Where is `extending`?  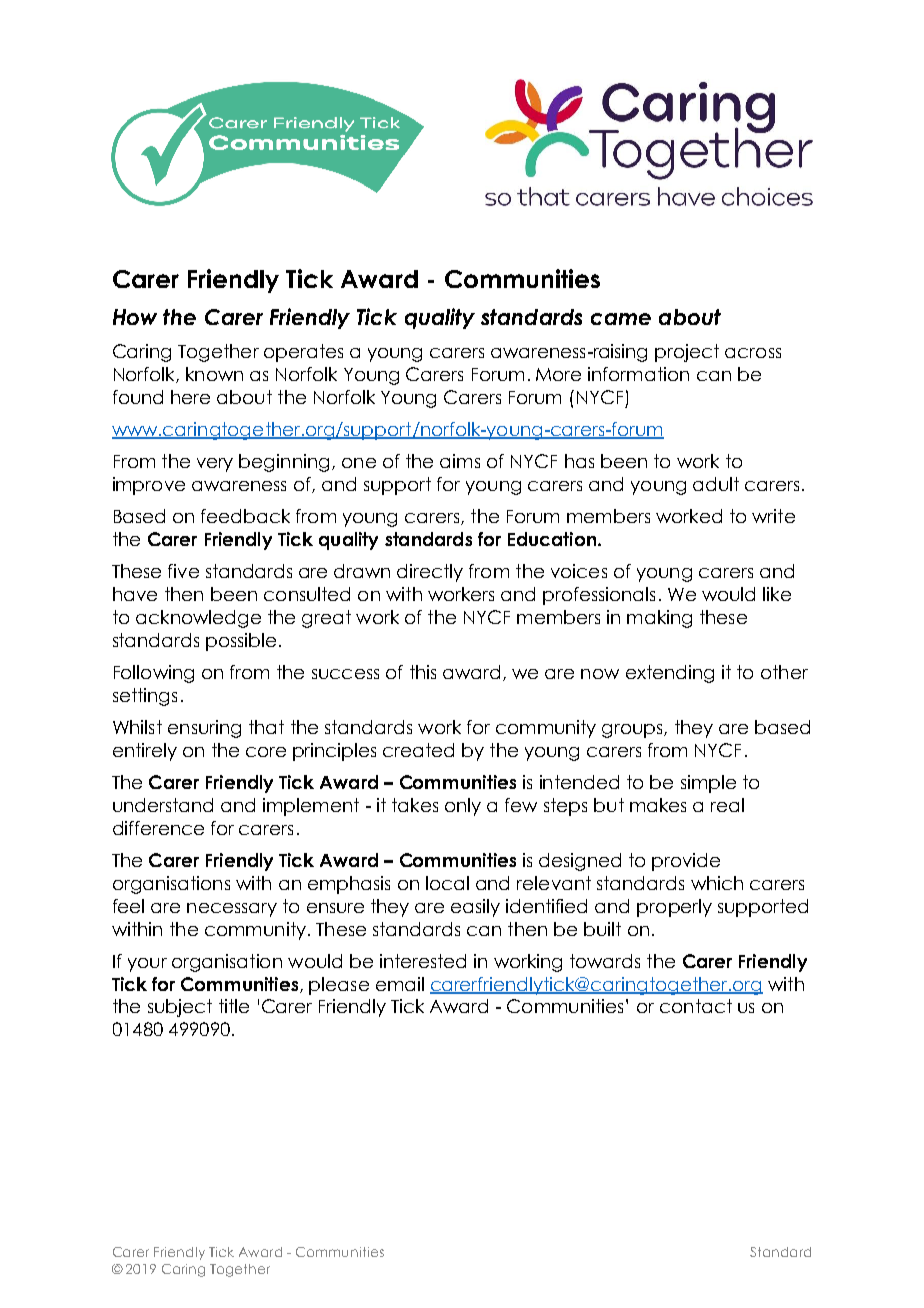 extending is located at coordinates (670, 674).
